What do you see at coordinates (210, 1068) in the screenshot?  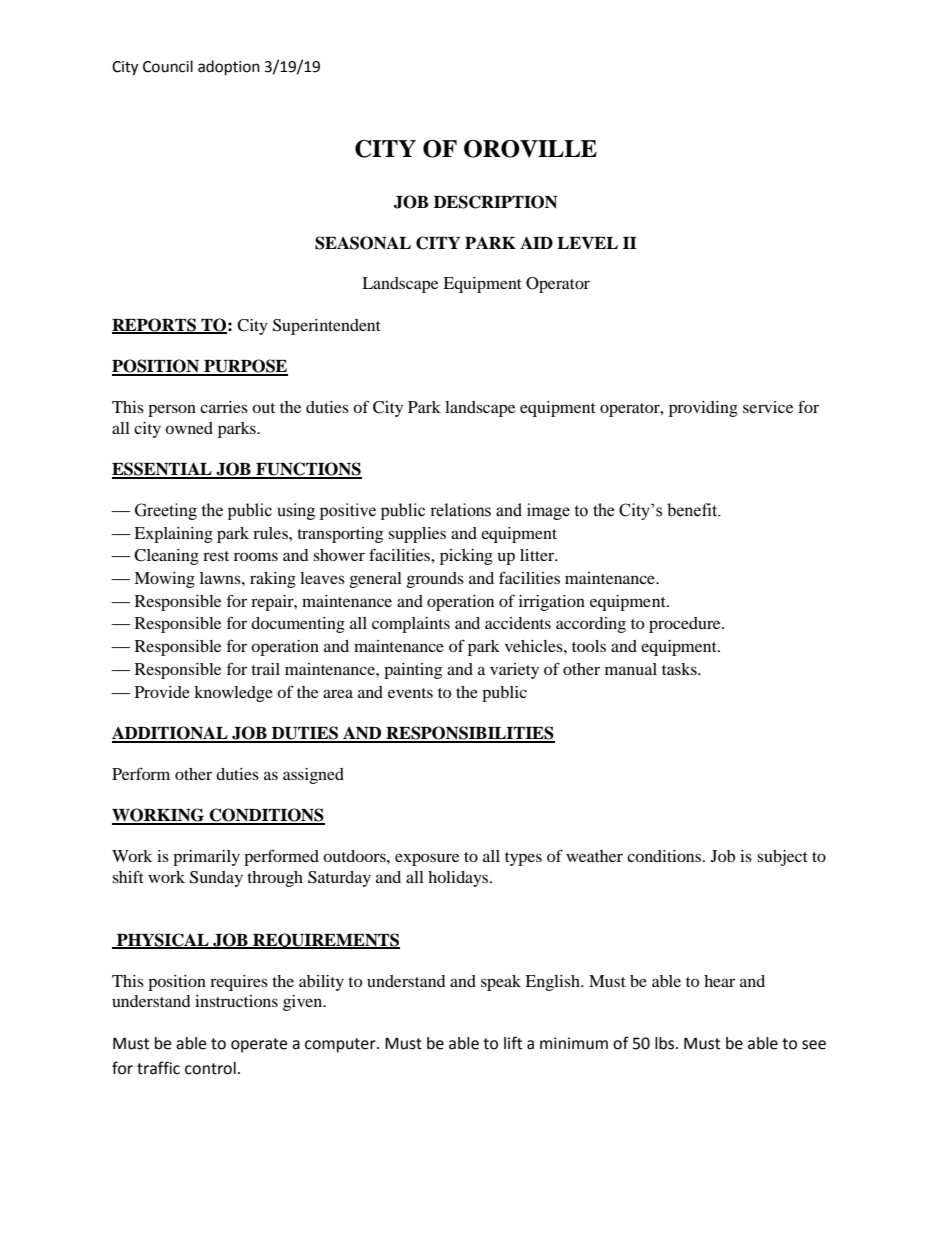 I see `control` at bounding box center [210, 1068].
